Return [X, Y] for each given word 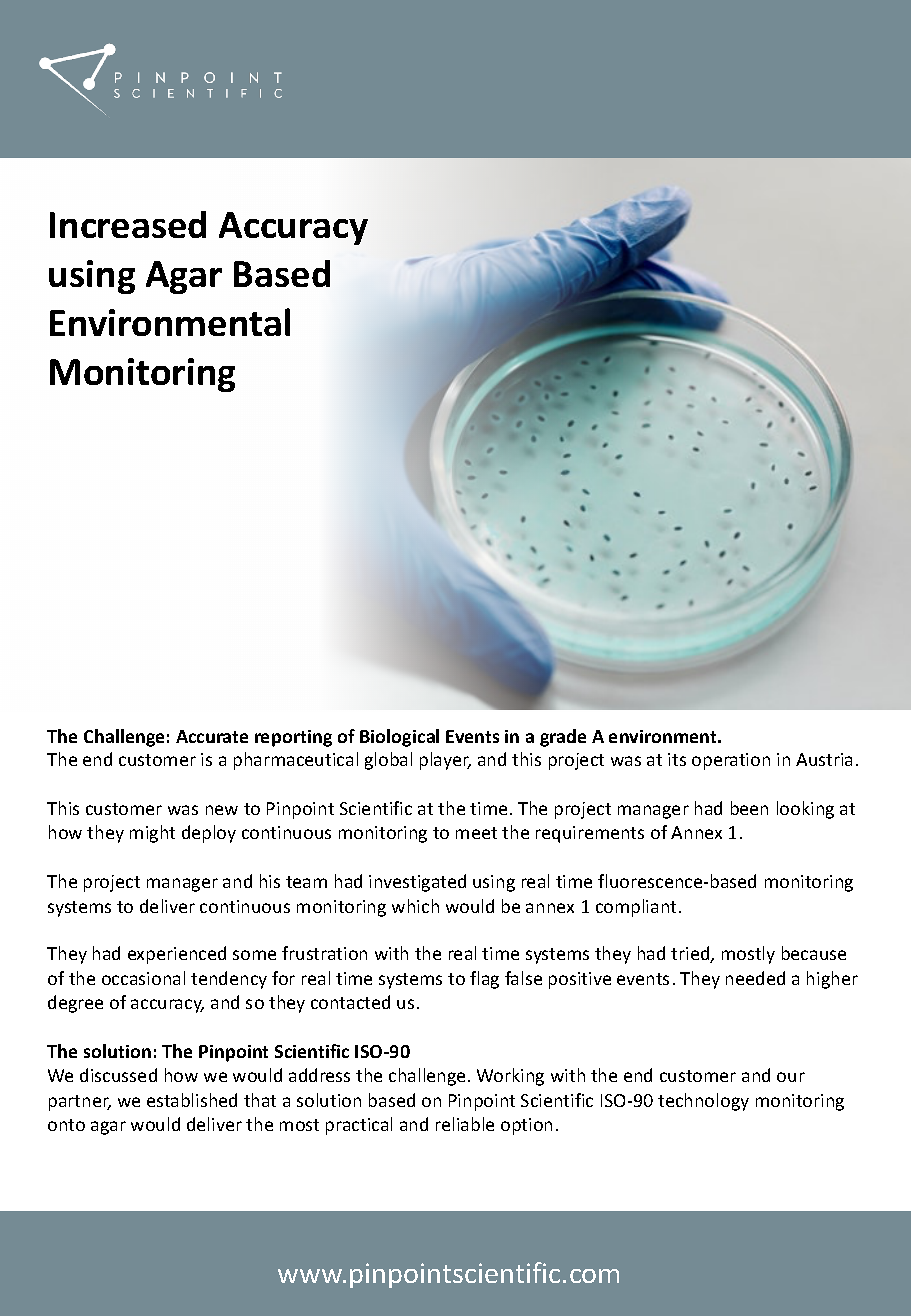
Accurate [212, 736]
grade [563, 738]
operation [731, 761]
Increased [128, 224]
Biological [399, 738]
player [445, 761]
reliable [465, 1124]
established [192, 1100]
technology [703, 1102]
